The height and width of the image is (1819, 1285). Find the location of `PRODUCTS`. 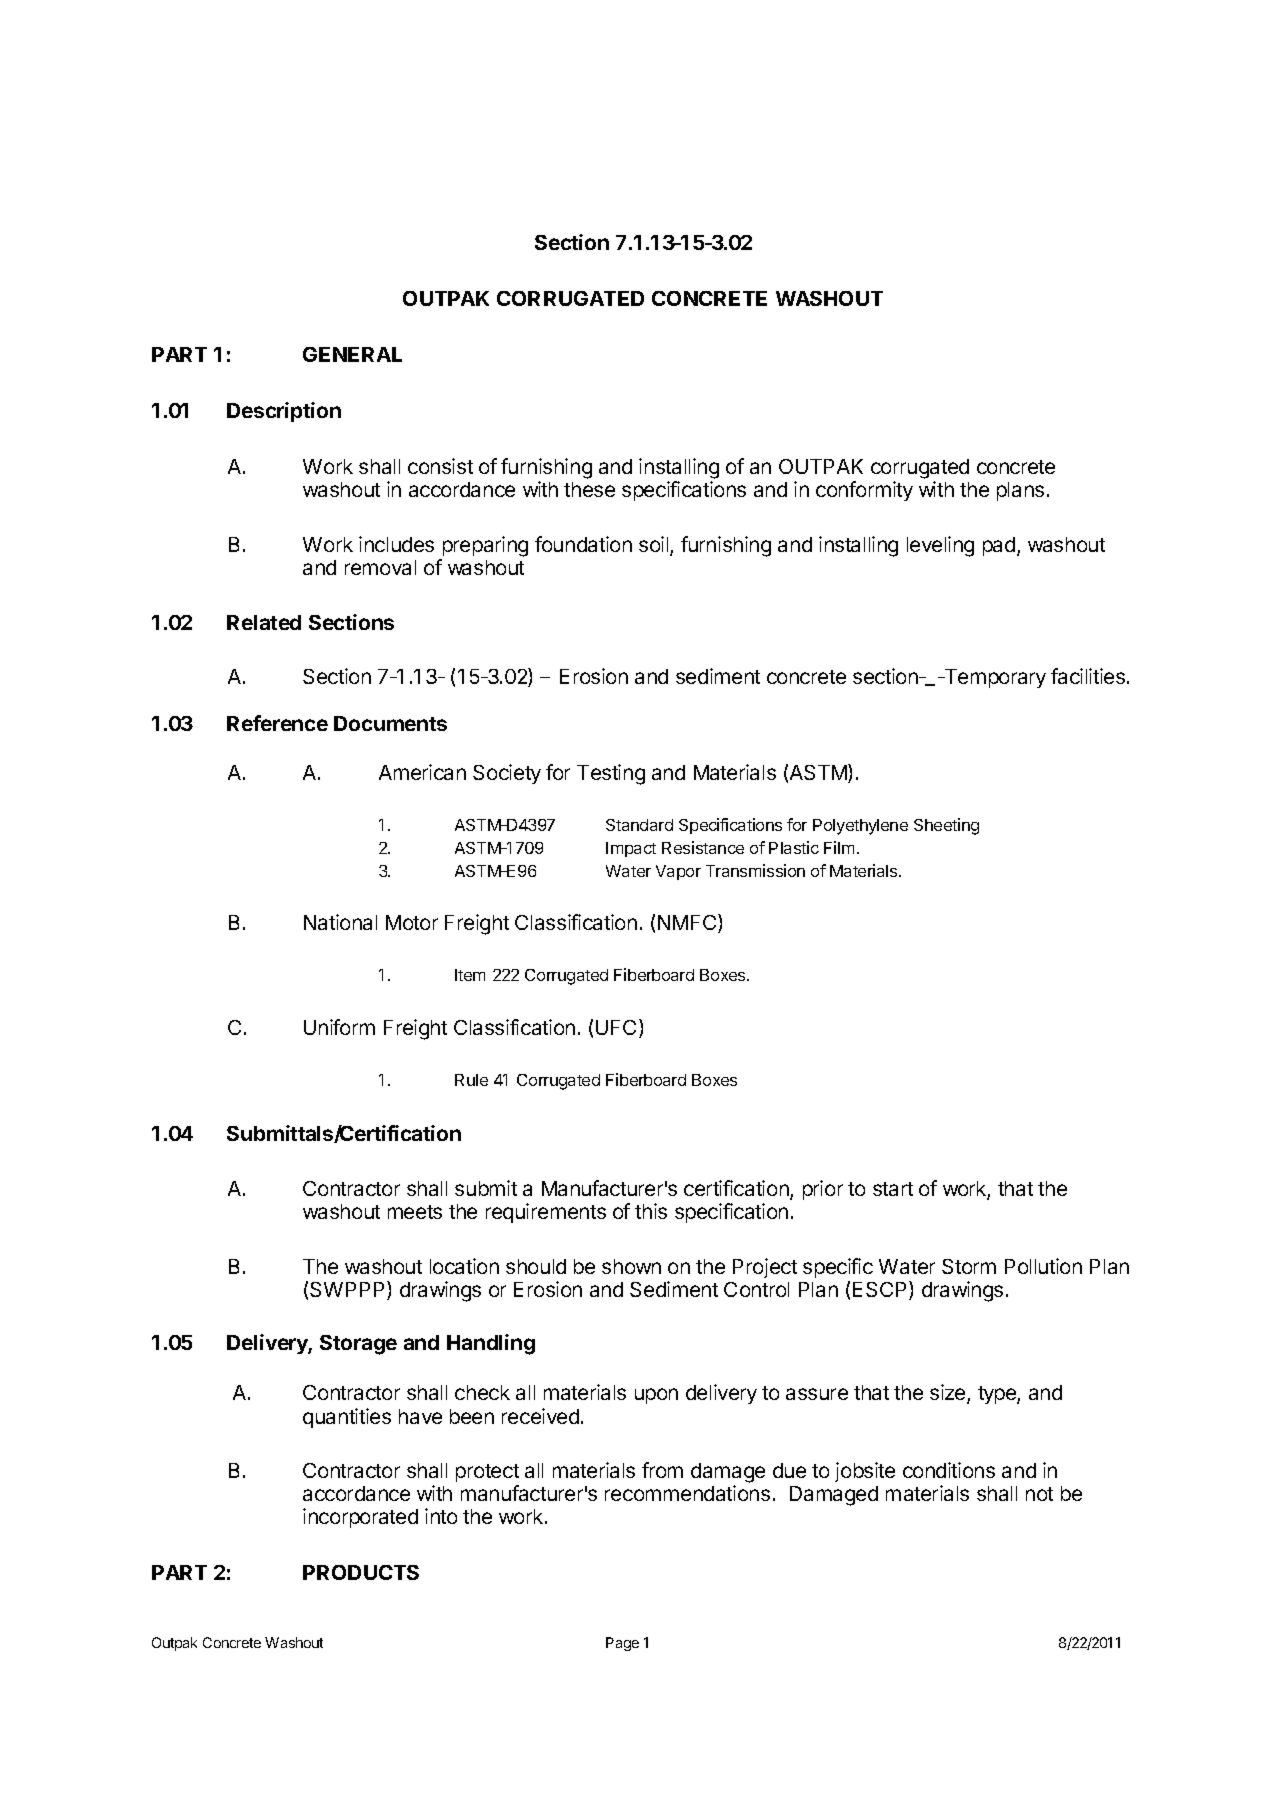

PRODUCTS is located at coordinates (361, 1572).
